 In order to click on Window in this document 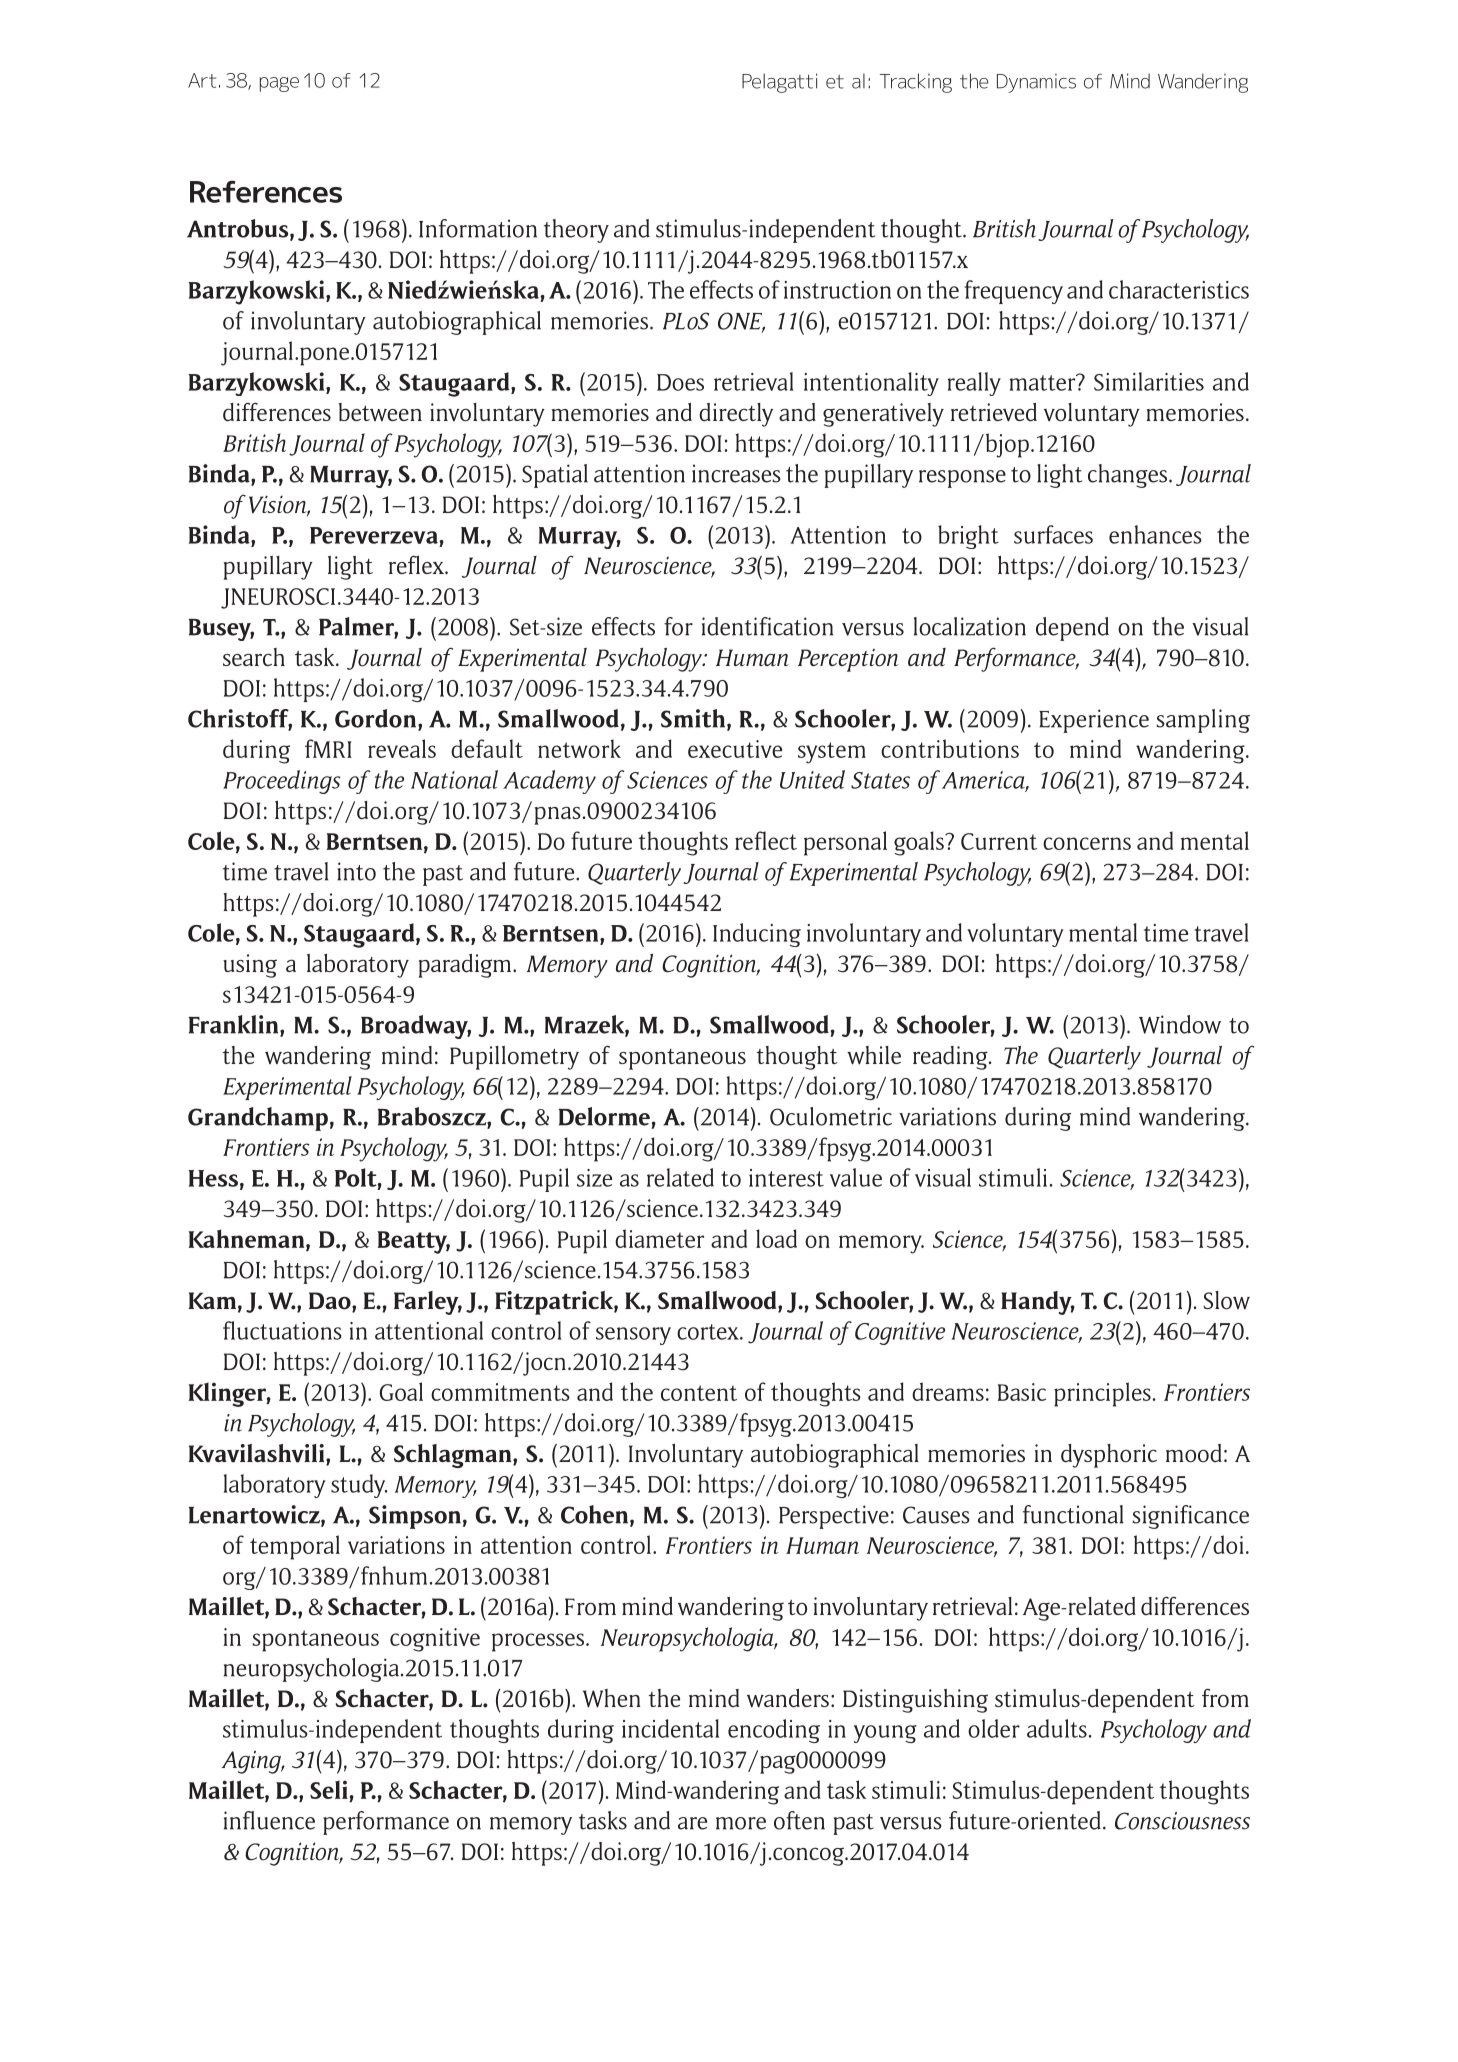, I will do `click(1180, 1024)`.
